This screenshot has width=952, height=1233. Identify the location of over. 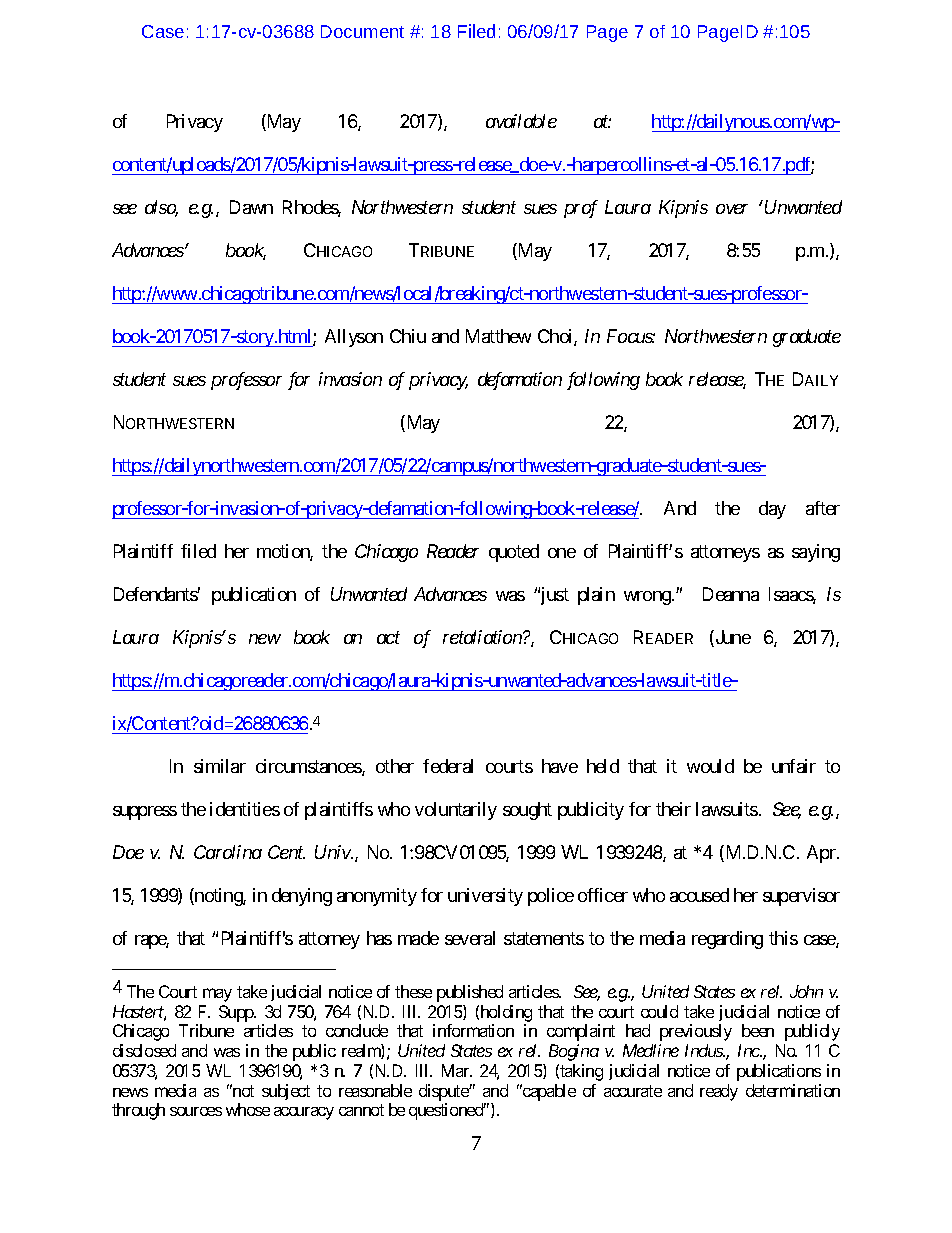
(732, 209).
